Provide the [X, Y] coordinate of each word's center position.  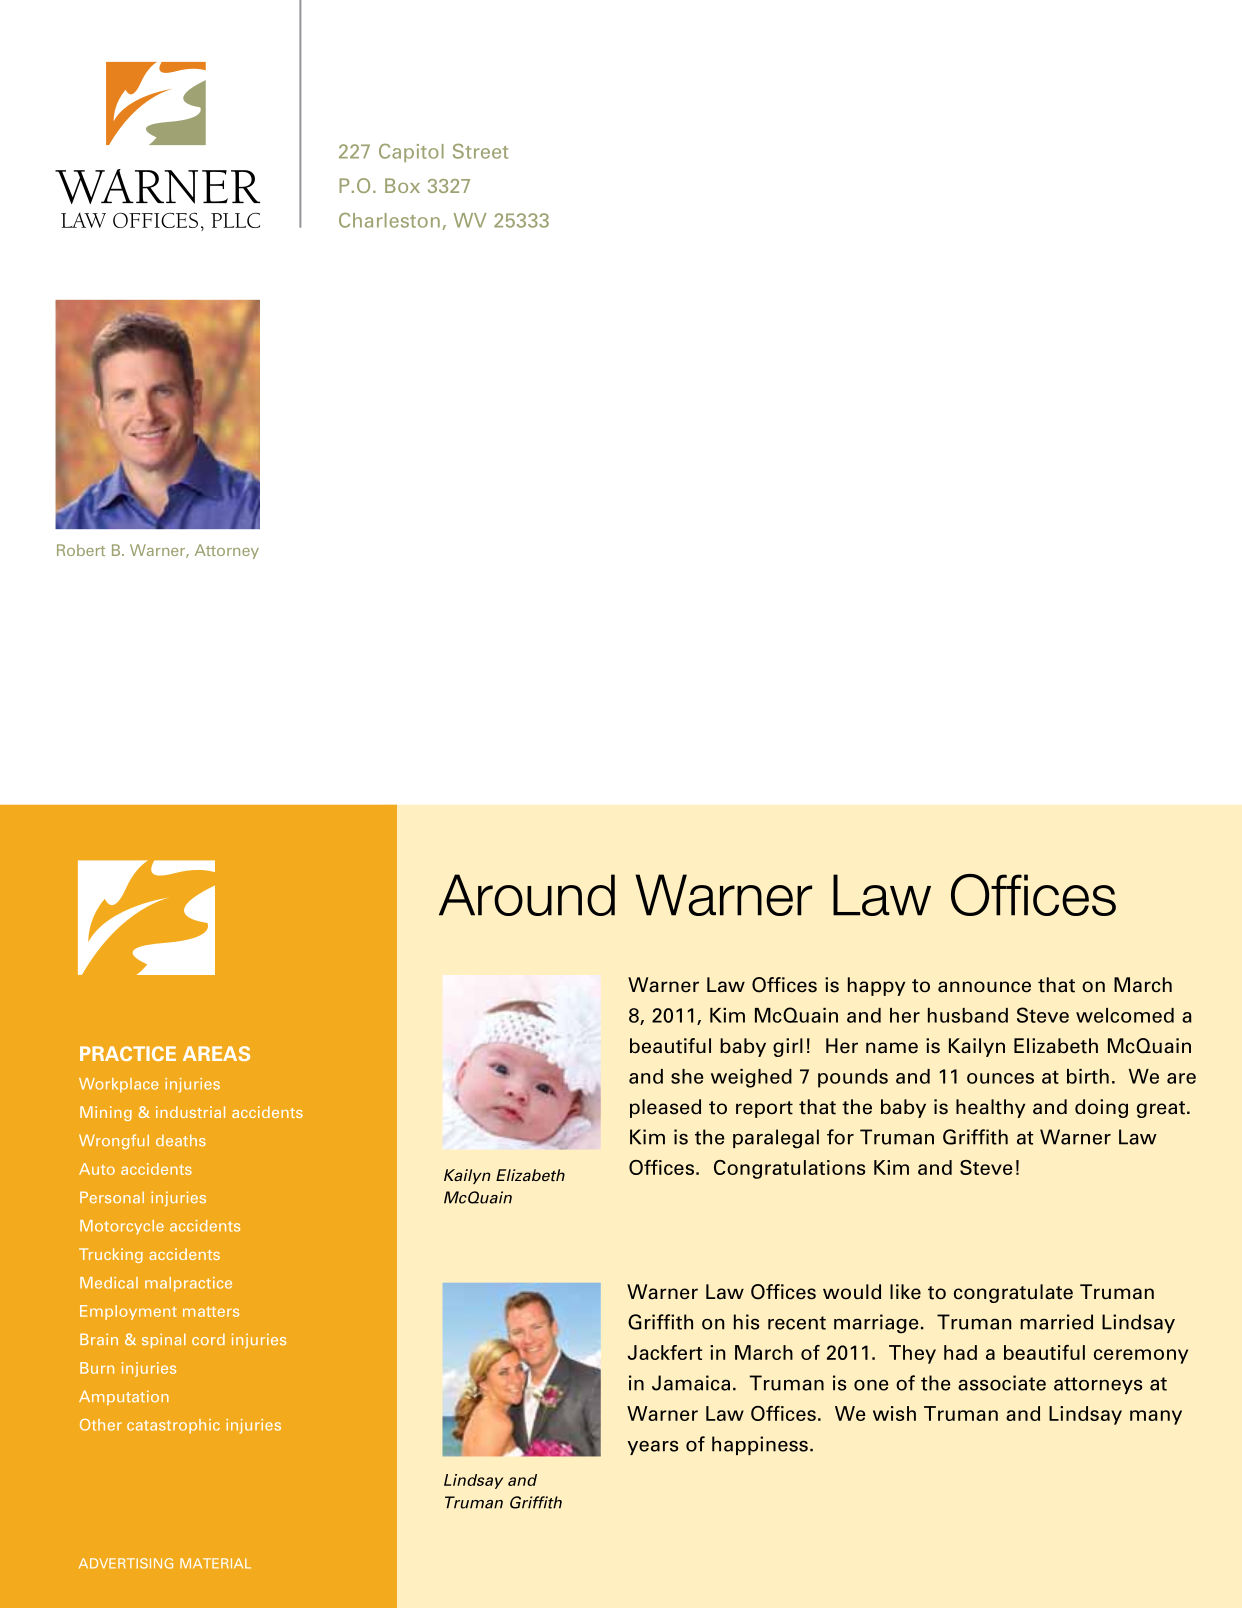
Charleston [389, 220]
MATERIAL [215, 1563]
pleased [665, 1108]
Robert [81, 550]
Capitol [411, 153]
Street [480, 151]
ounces [1000, 1078]
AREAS [216, 1053]
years [653, 1447]
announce [984, 987]
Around [527, 895]
